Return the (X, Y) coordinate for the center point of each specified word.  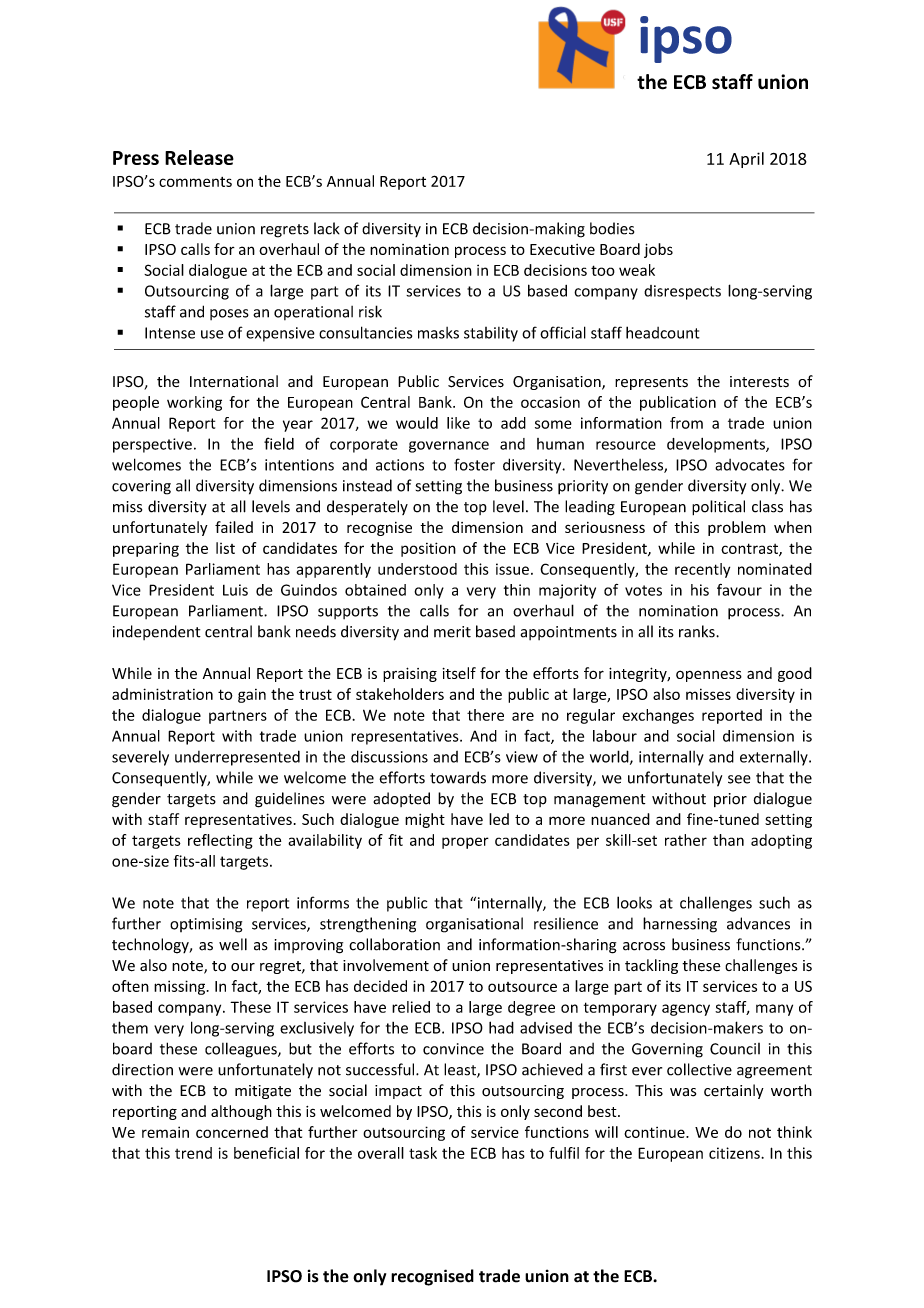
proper (465, 843)
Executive (562, 249)
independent (157, 632)
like (458, 423)
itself (459, 673)
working (194, 403)
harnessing (680, 925)
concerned (232, 1132)
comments (195, 182)
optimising (206, 925)
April (746, 160)
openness (709, 676)
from (686, 423)
